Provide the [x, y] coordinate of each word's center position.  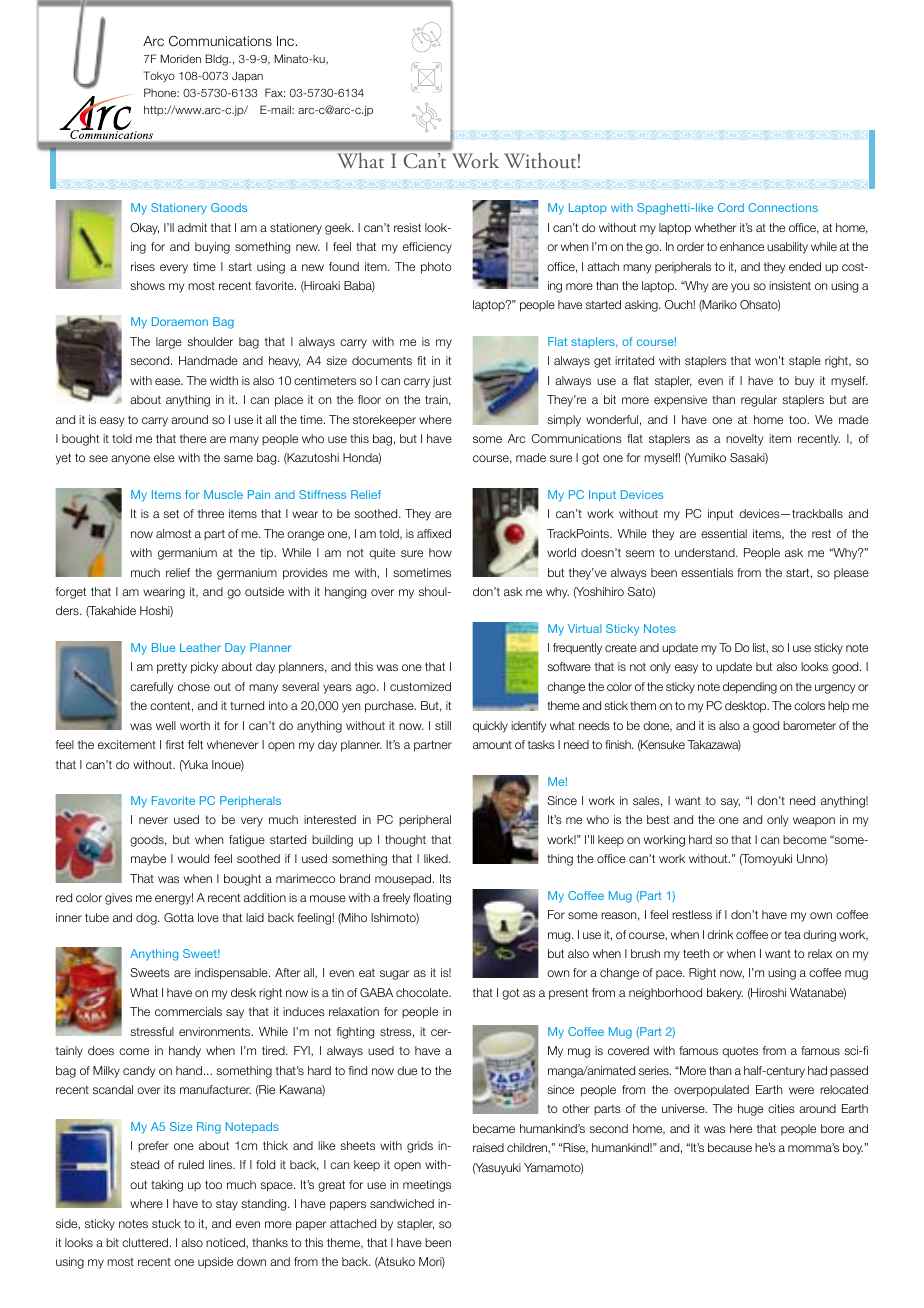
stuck [166, 1223]
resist [407, 227]
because [730, 1147]
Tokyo [159, 76]
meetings [427, 1186]
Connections [783, 207]
